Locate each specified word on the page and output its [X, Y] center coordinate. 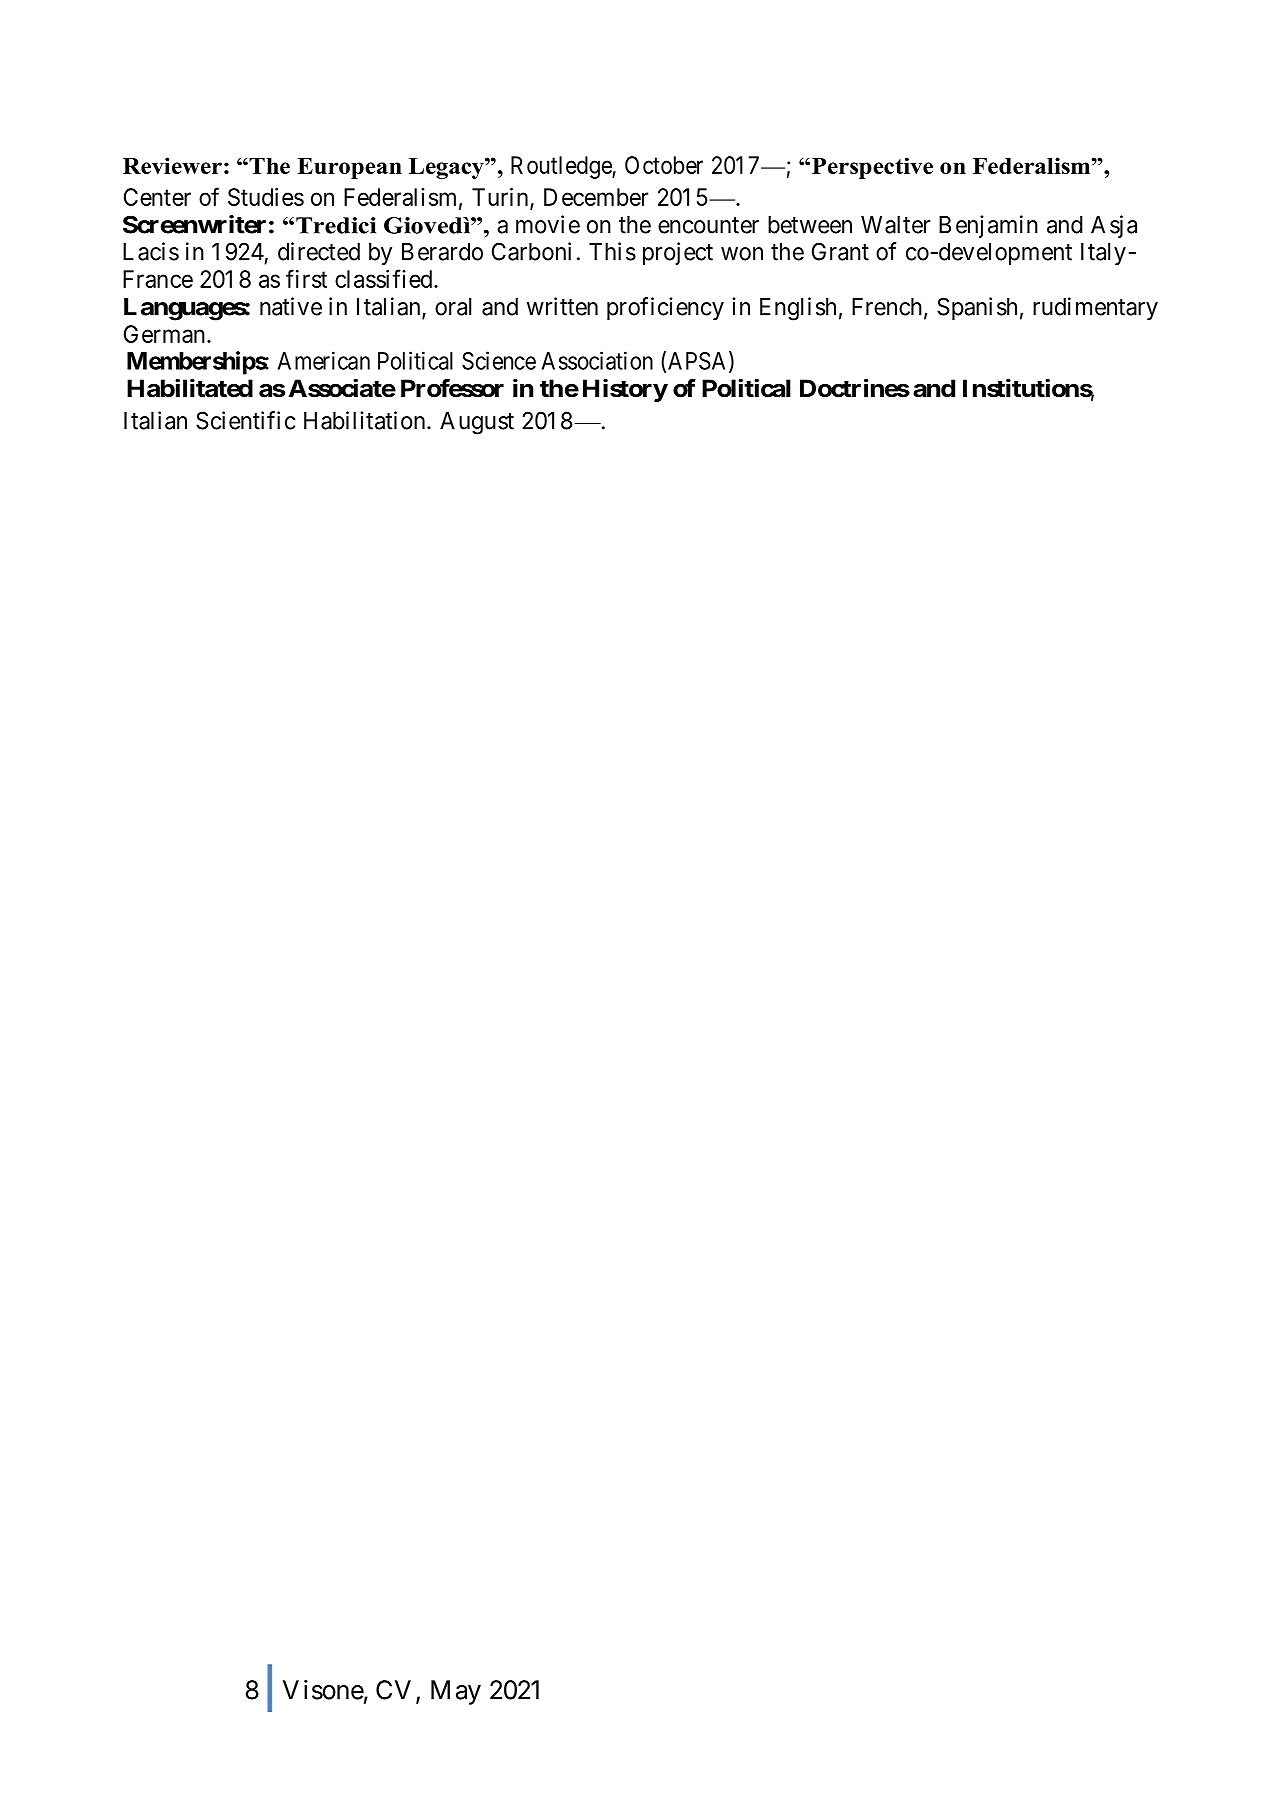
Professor [452, 388]
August [477, 423]
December [596, 197]
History [625, 390]
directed [319, 251]
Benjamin [988, 226]
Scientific [245, 420]
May [456, 1692]
